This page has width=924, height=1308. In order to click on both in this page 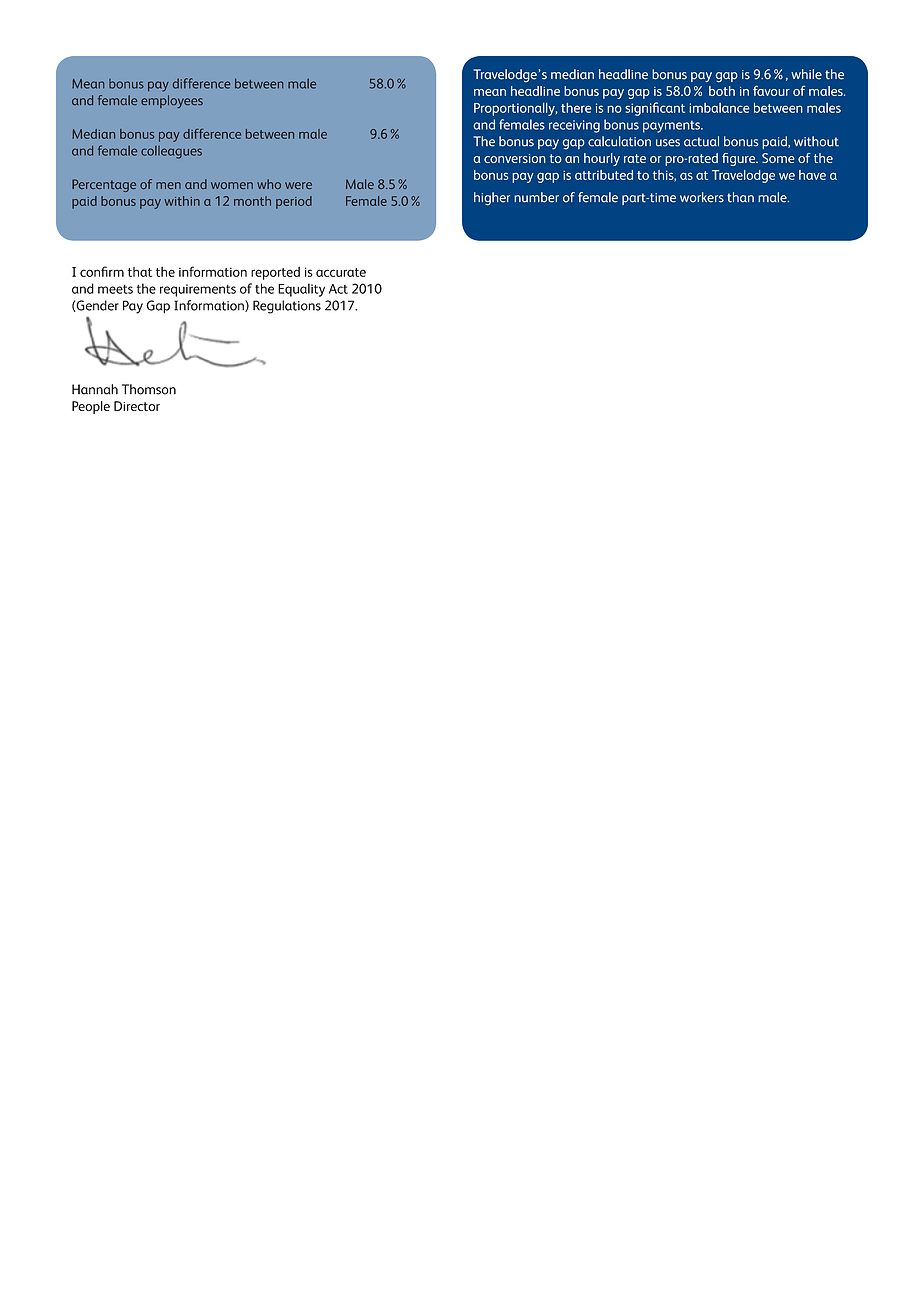, I will do `click(722, 91)`.
